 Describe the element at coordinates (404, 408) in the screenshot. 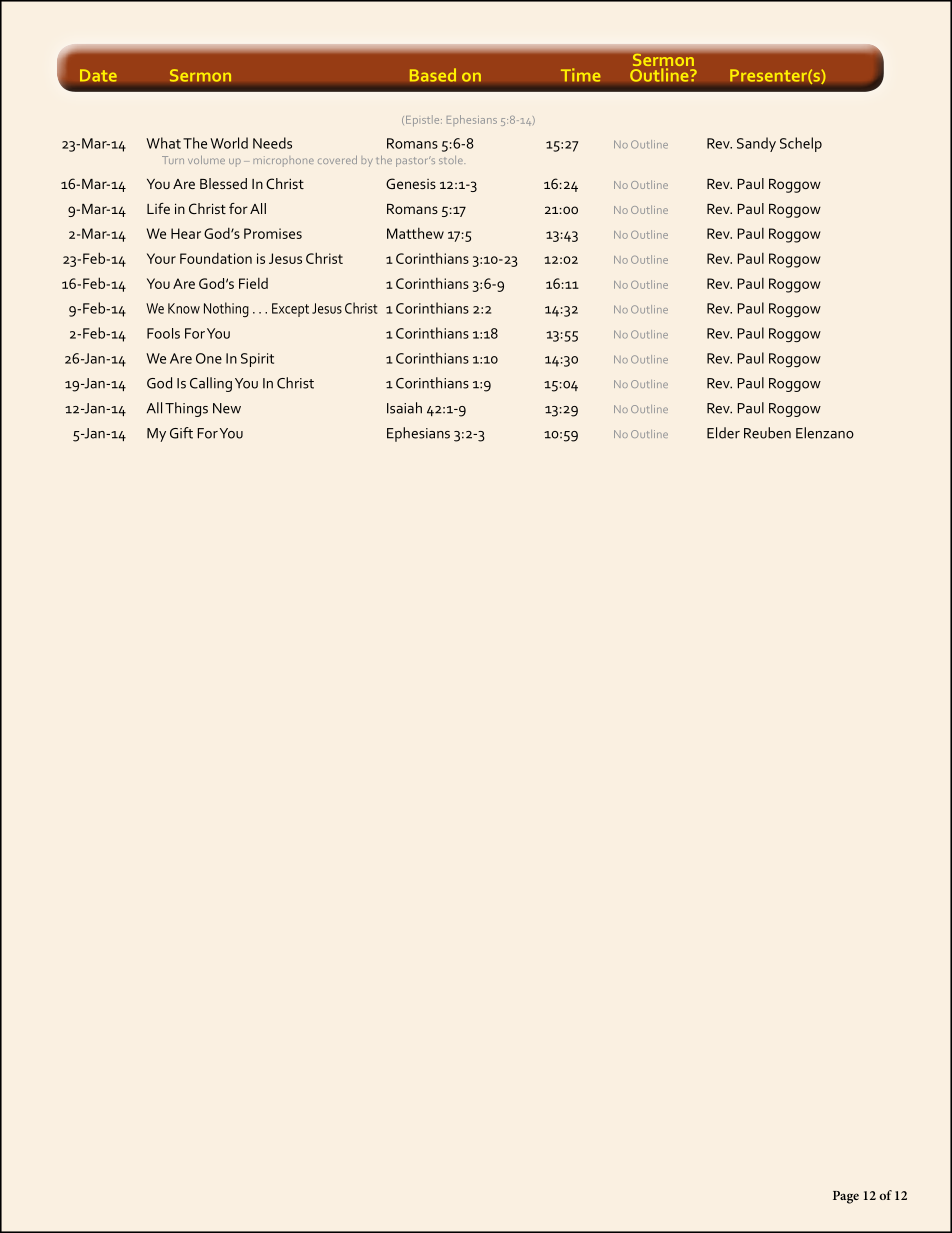

I see `Isaiah` at that location.
